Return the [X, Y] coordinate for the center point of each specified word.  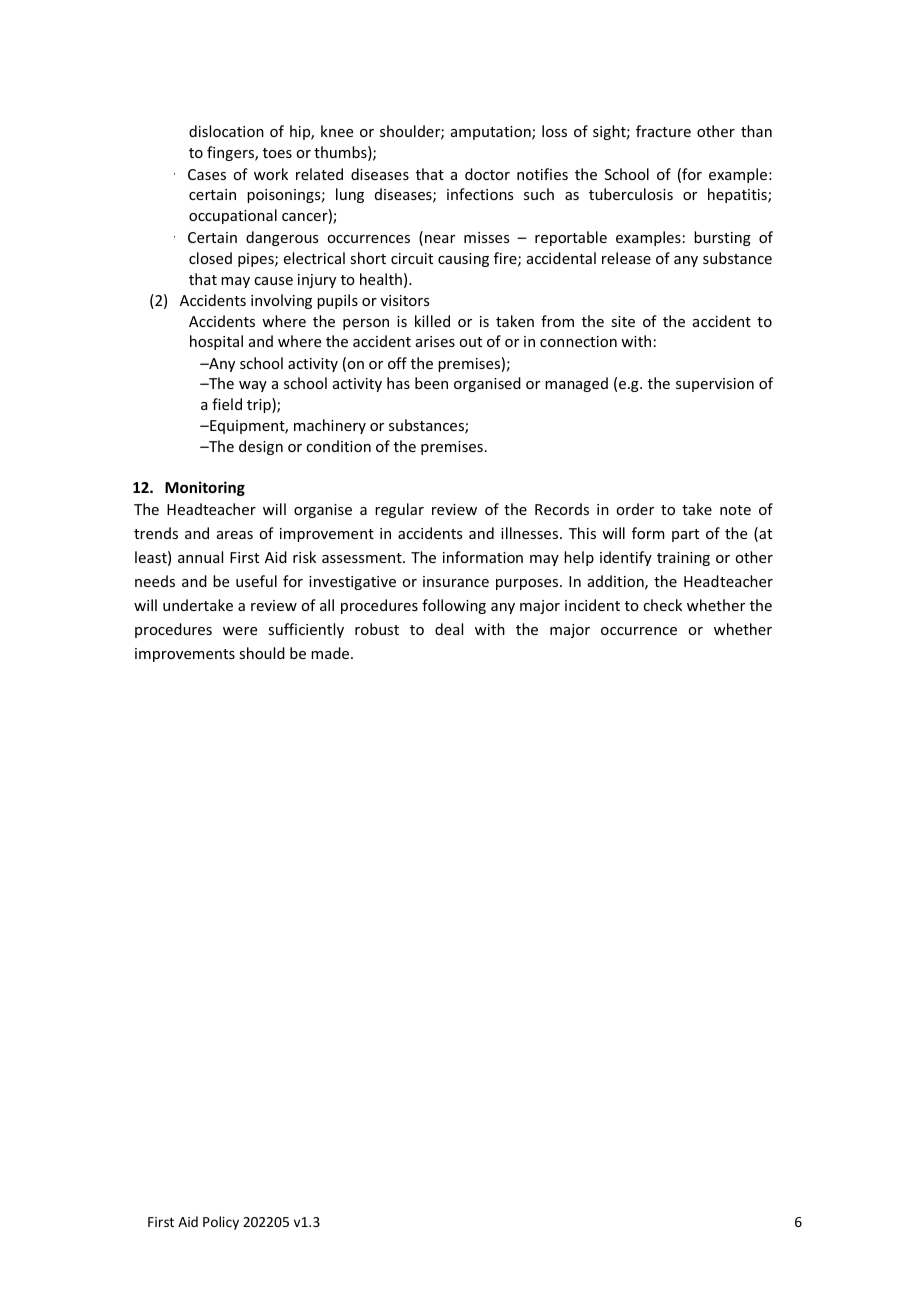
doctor [487, 174]
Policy [221, 1223]
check [662, 605]
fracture [663, 131]
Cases [207, 174]
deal [449, 629]
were [240, 631]
